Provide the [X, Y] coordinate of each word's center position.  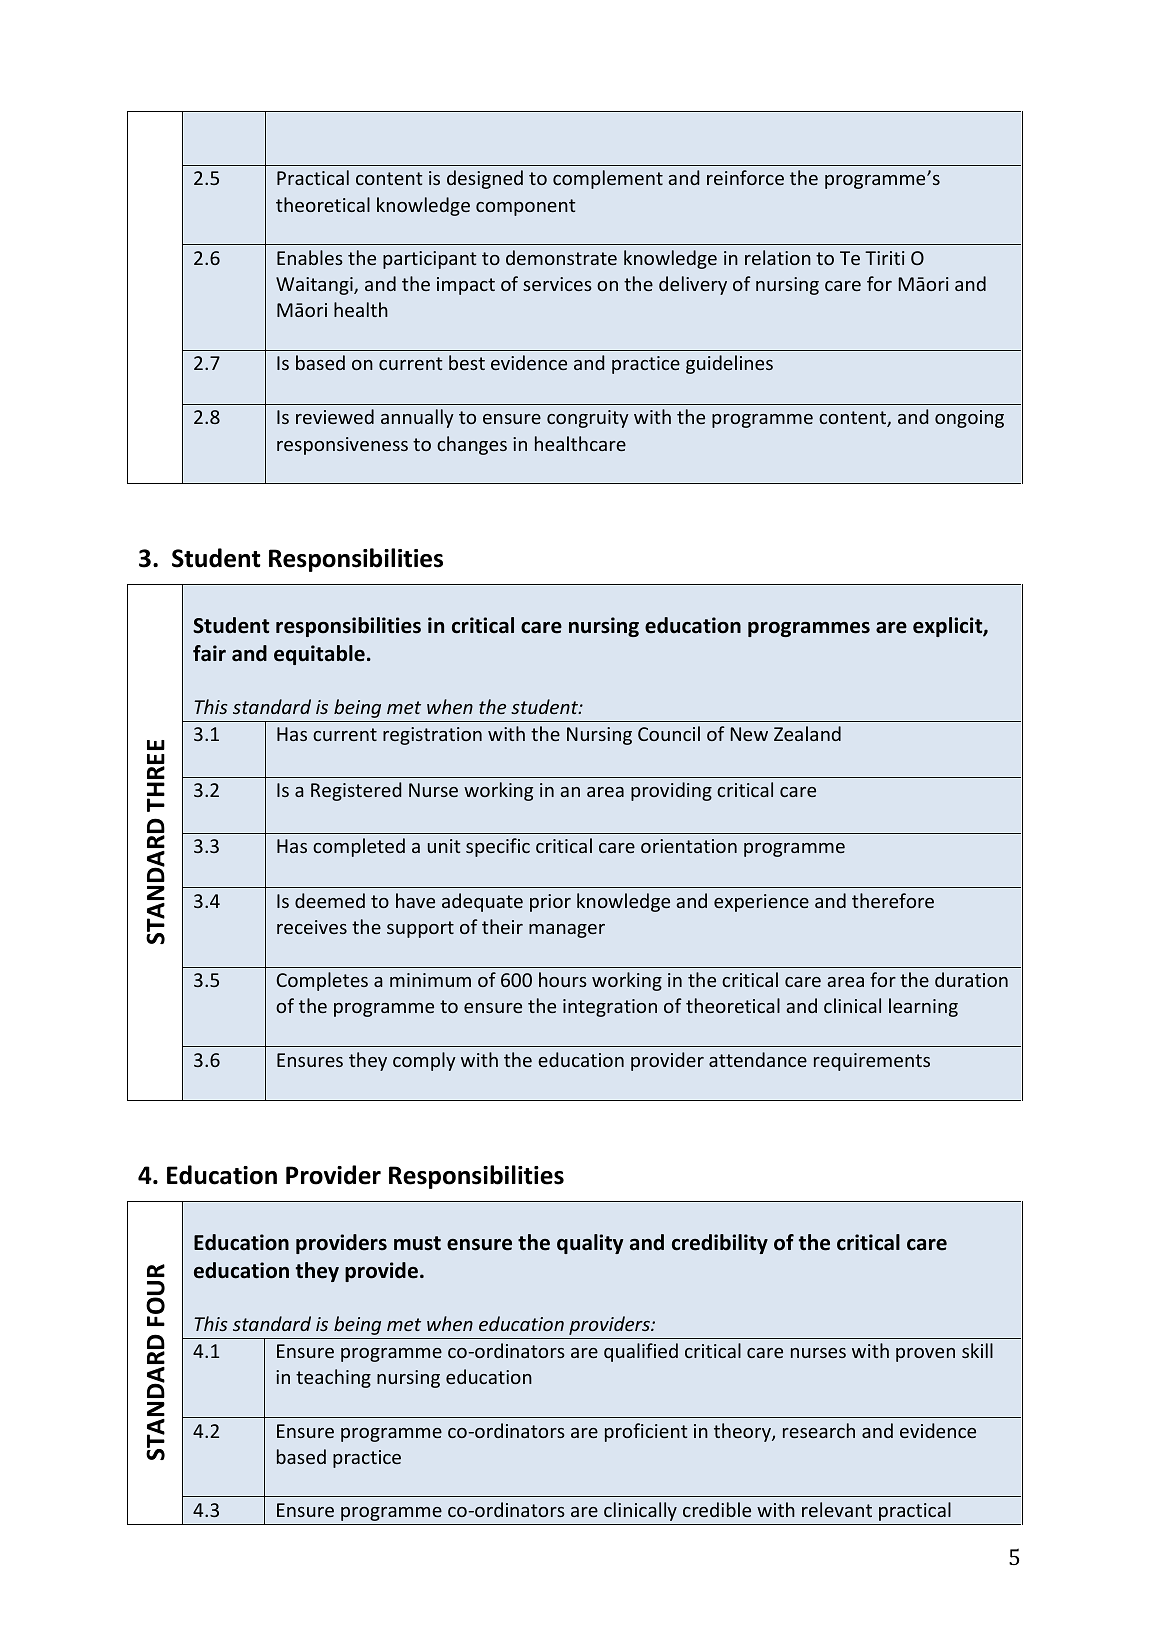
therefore [893, 900]
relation [778, 257]
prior [550, 903]
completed [359, 847]
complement [608, 179]
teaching [333, 1378]
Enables [310, 257]
